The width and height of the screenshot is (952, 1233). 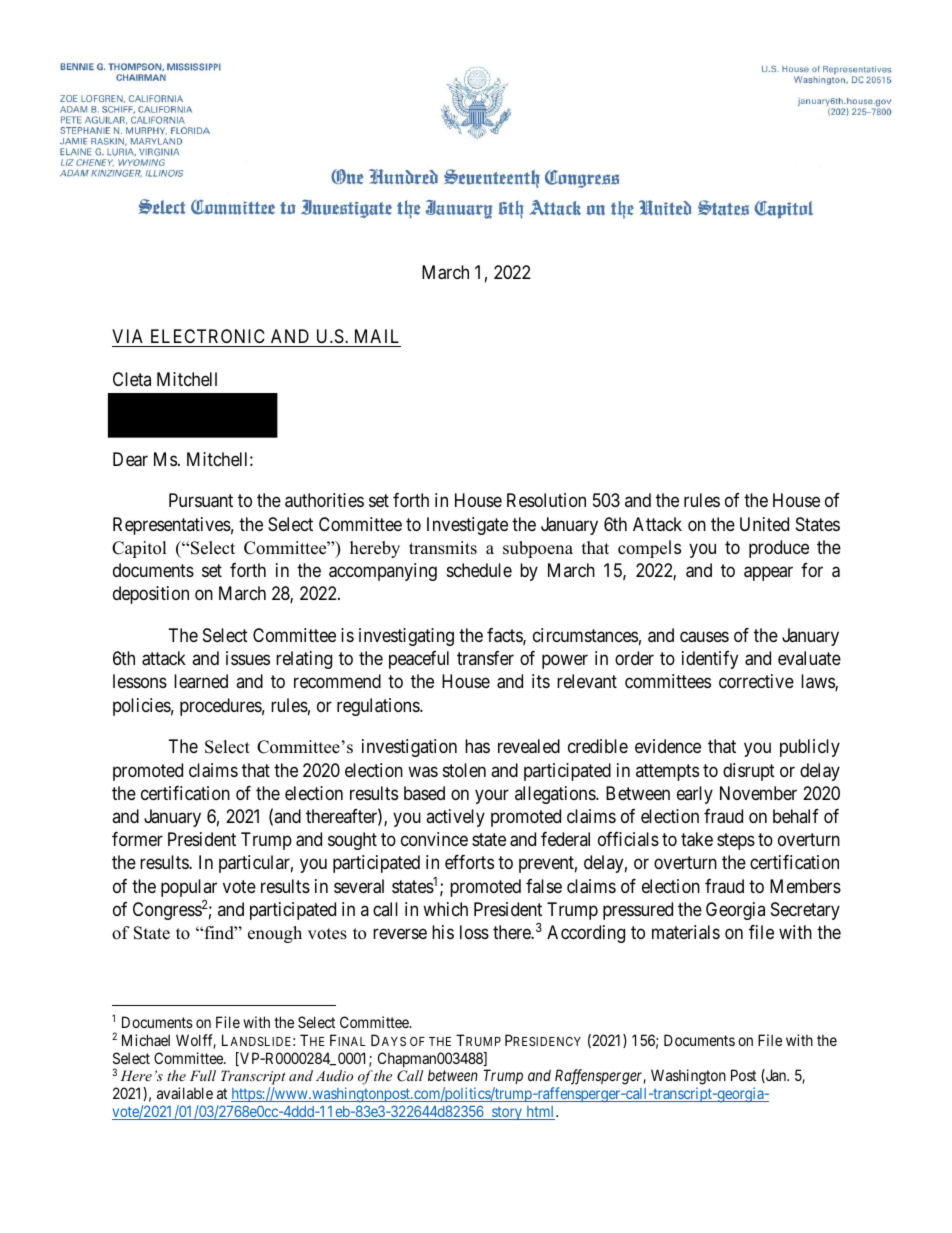 I want to click on has, so click(x=477, y=746).
